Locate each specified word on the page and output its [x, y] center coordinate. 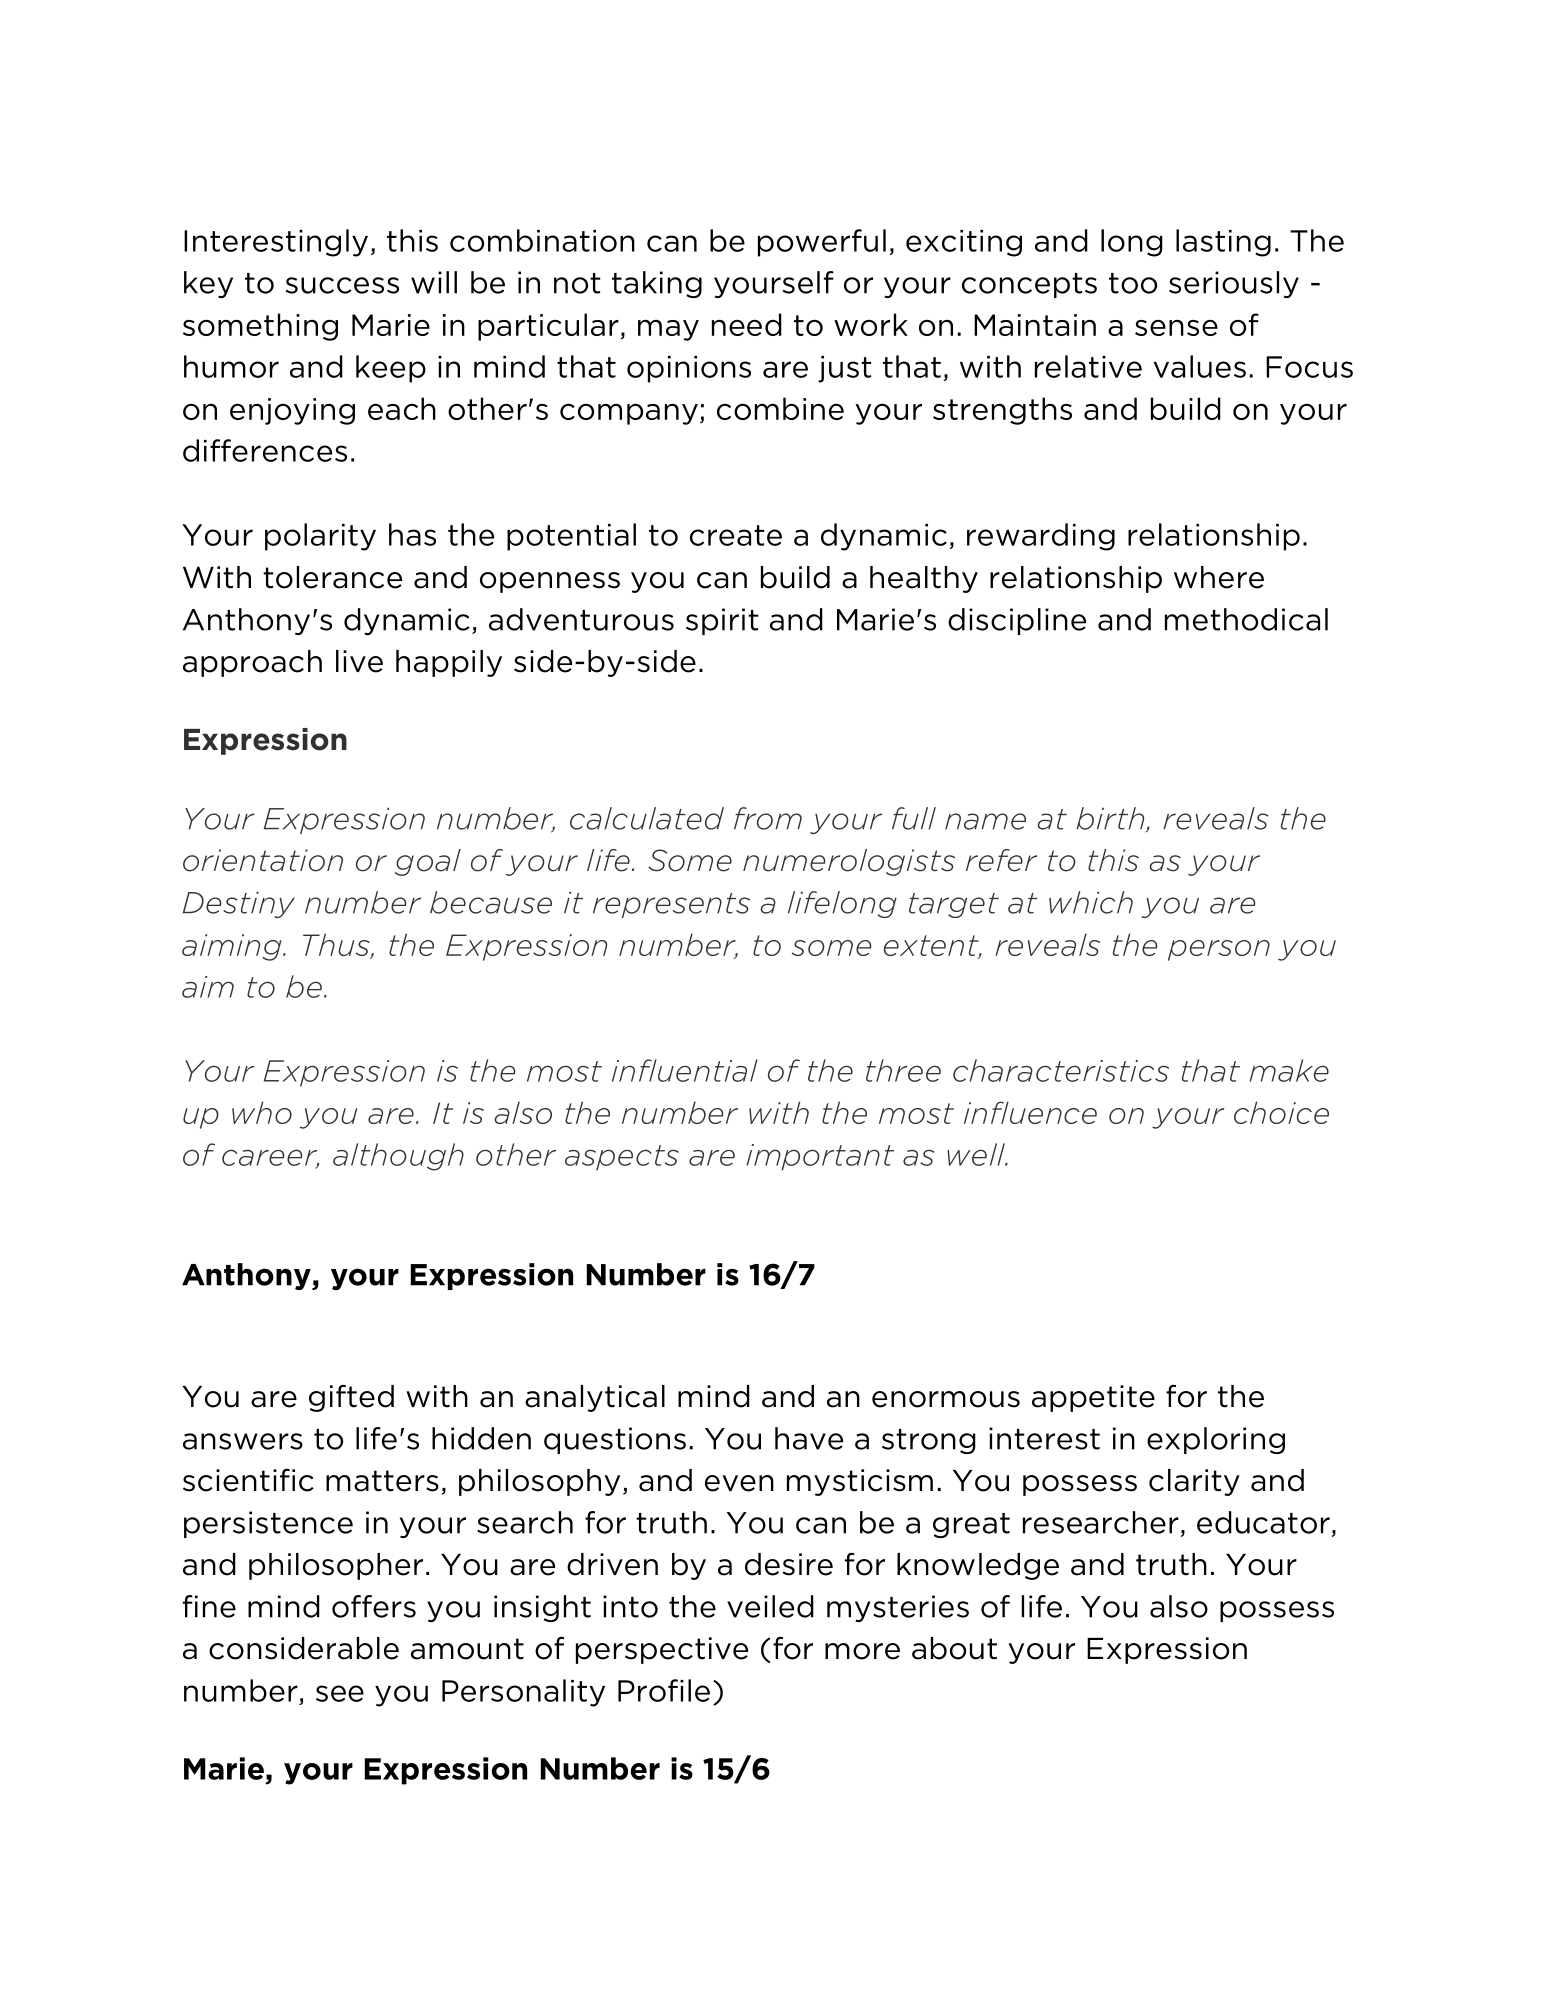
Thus [337, 945]
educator [1263, 1522]
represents [671, 905]
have [809, 1438]
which [1091, 902]
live [359, 661]
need [747, 324]
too [1133, 283]
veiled [770, 1606]
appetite [1093, 1398]
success [342, 285]
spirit [722, 621]
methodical [1246, 619]
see [340, 1693]
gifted [351, 1398]
